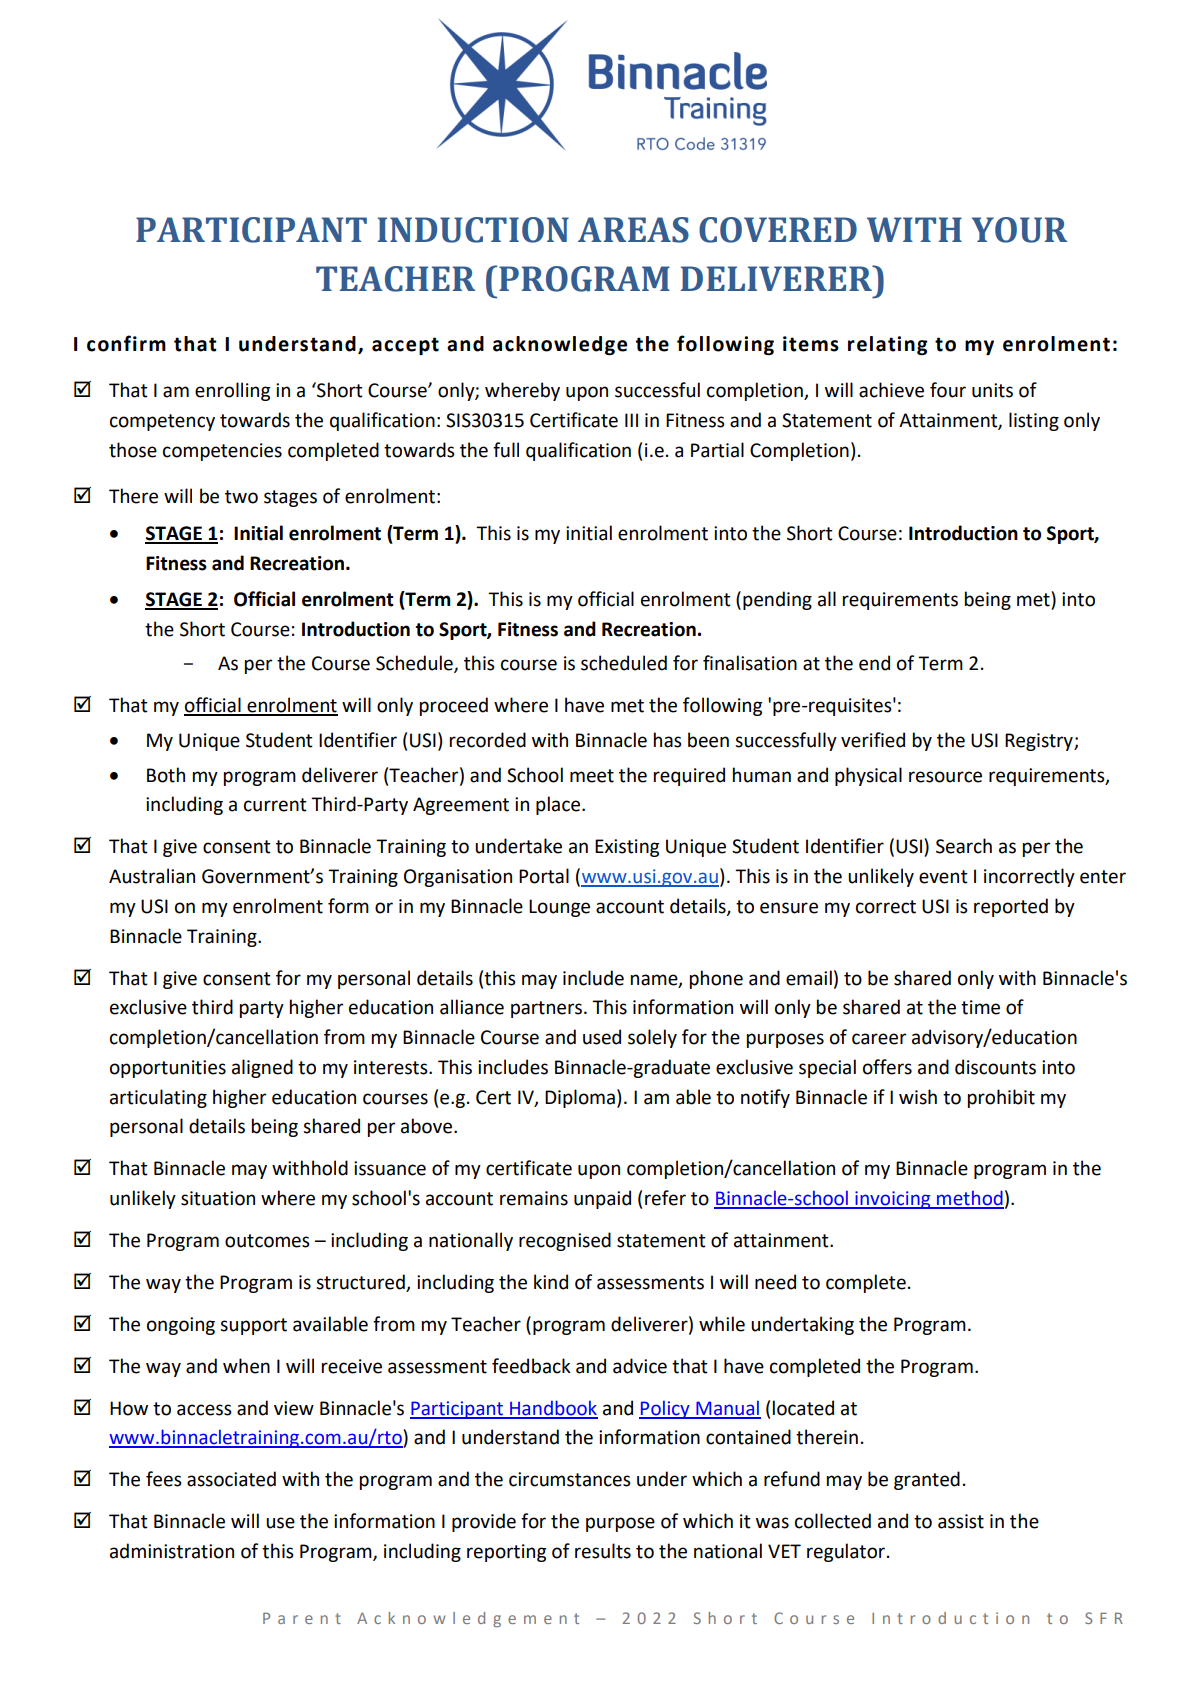 The width and height of the document is (1202, 1700). What do you see at coordinates (262, 1068) in the document?
I see `aligned` at bounding box center [262, 1068].
